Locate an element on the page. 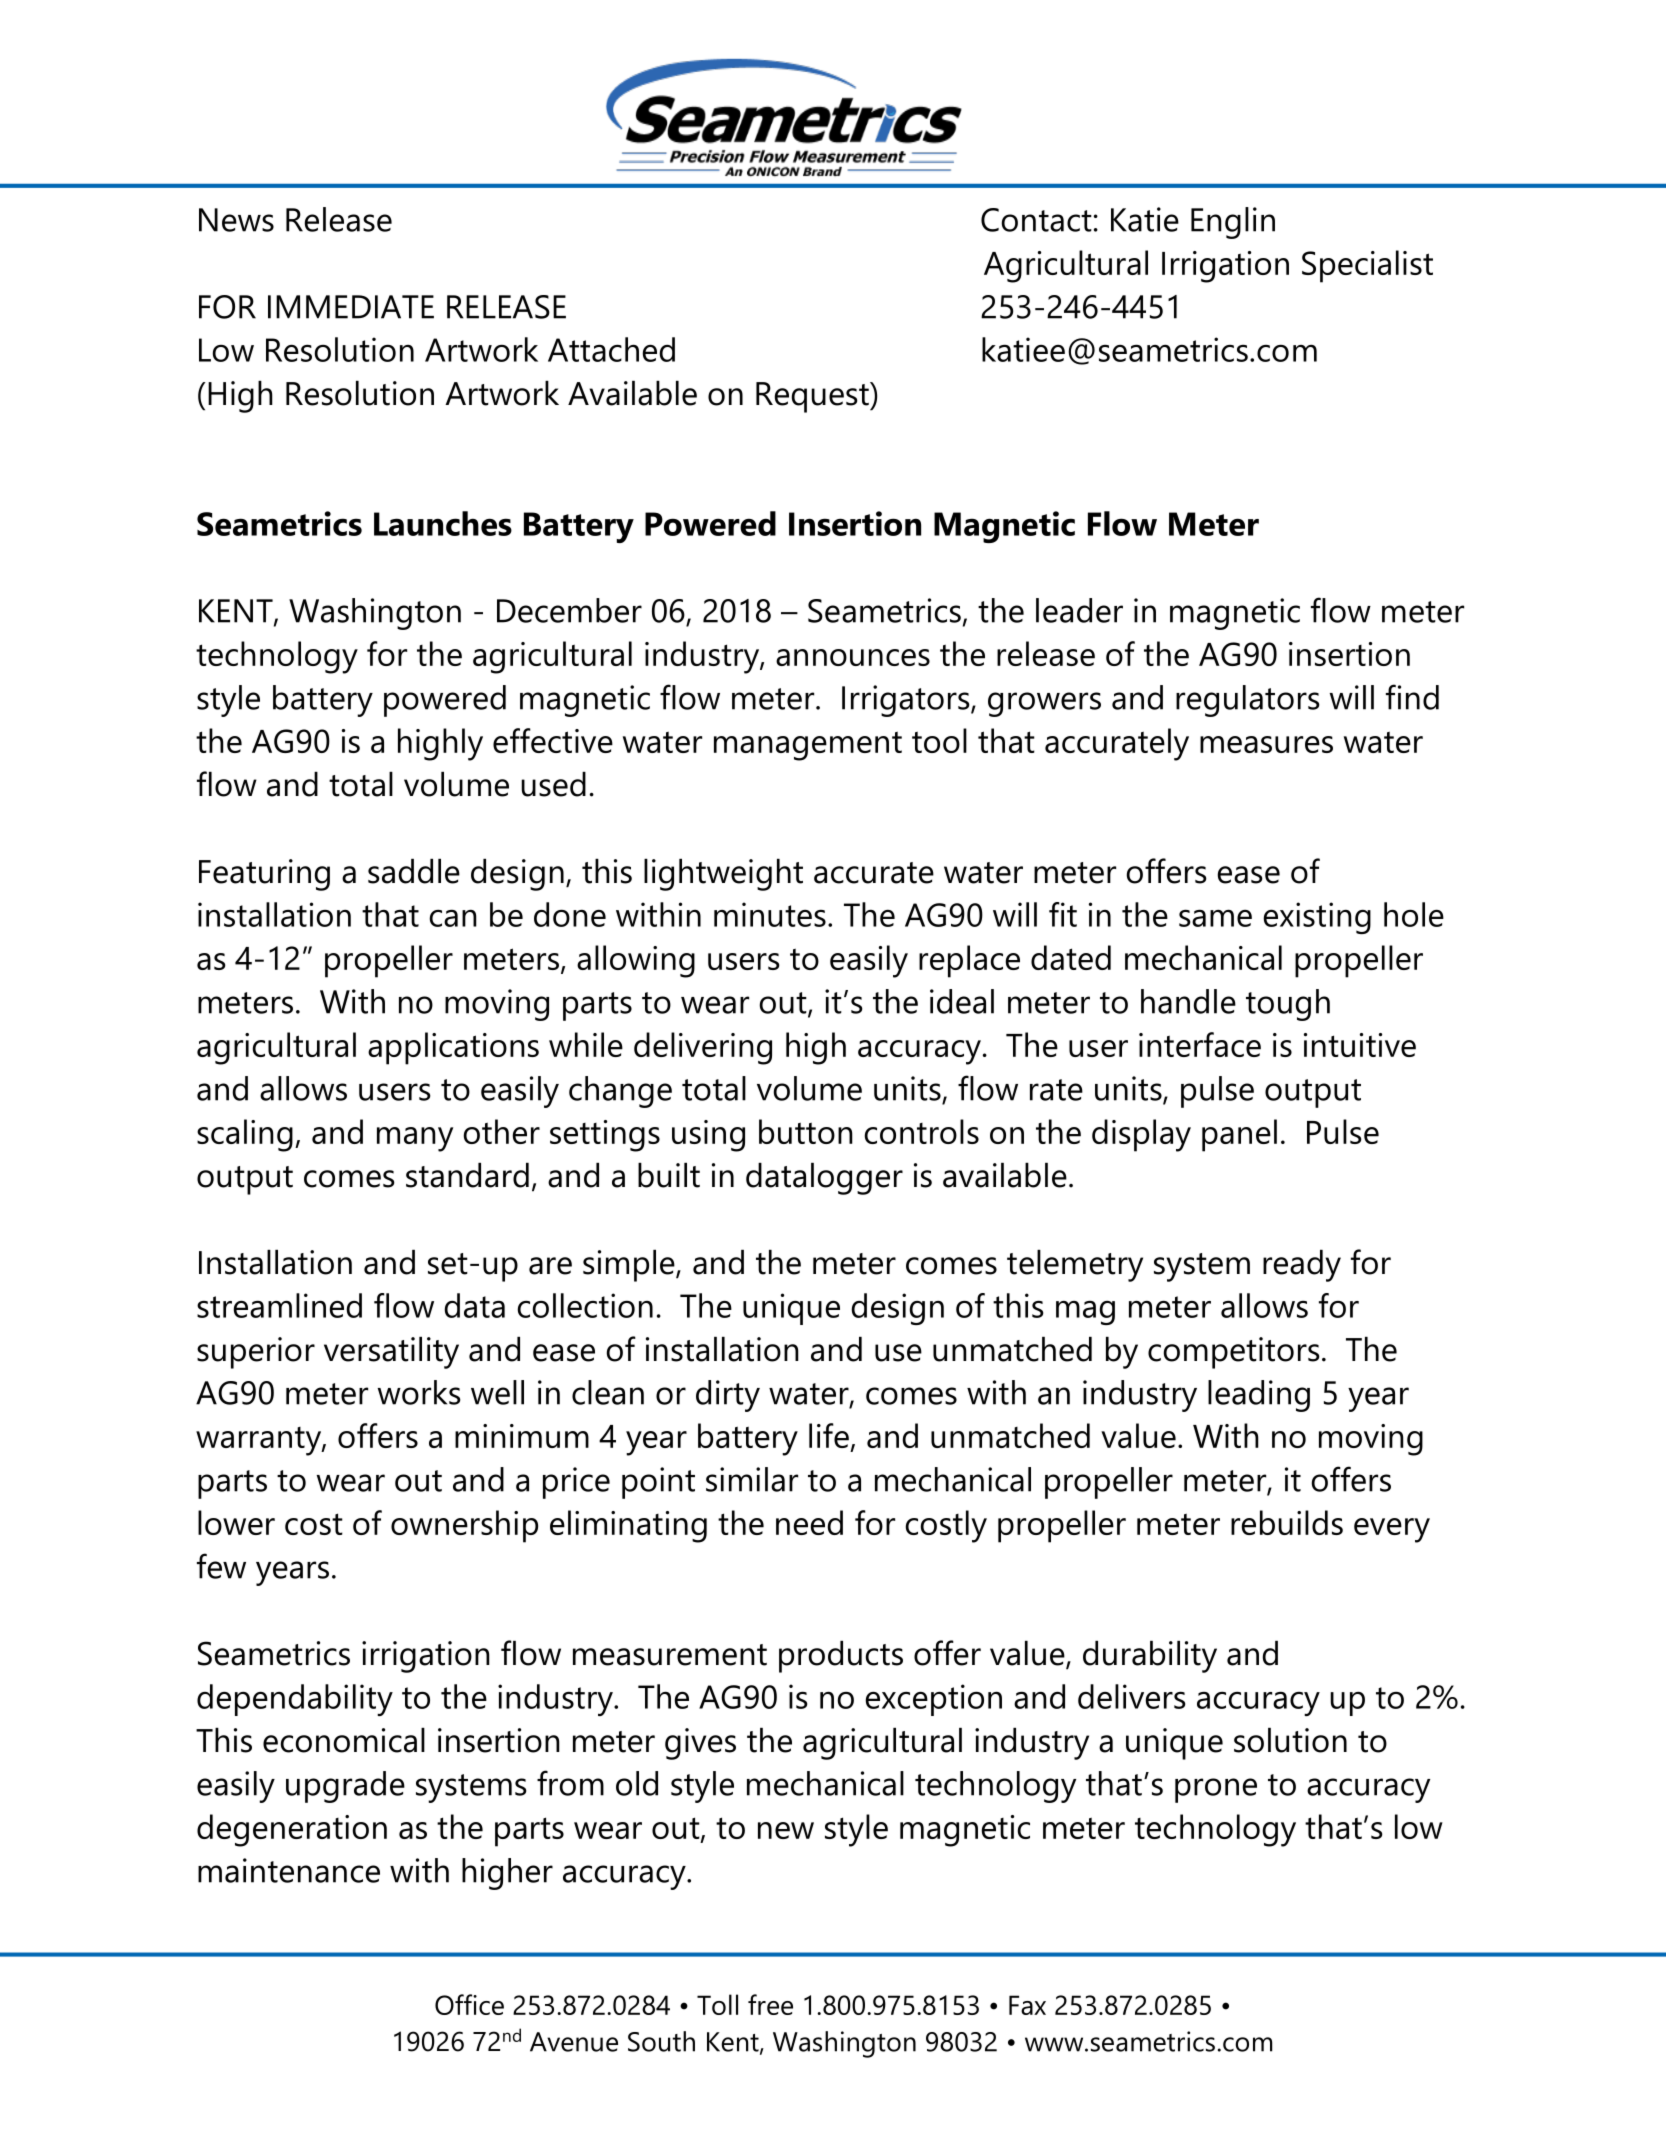 The width and height of the image is (1666, 2156). Launches is located at coordinates (443, 523).
